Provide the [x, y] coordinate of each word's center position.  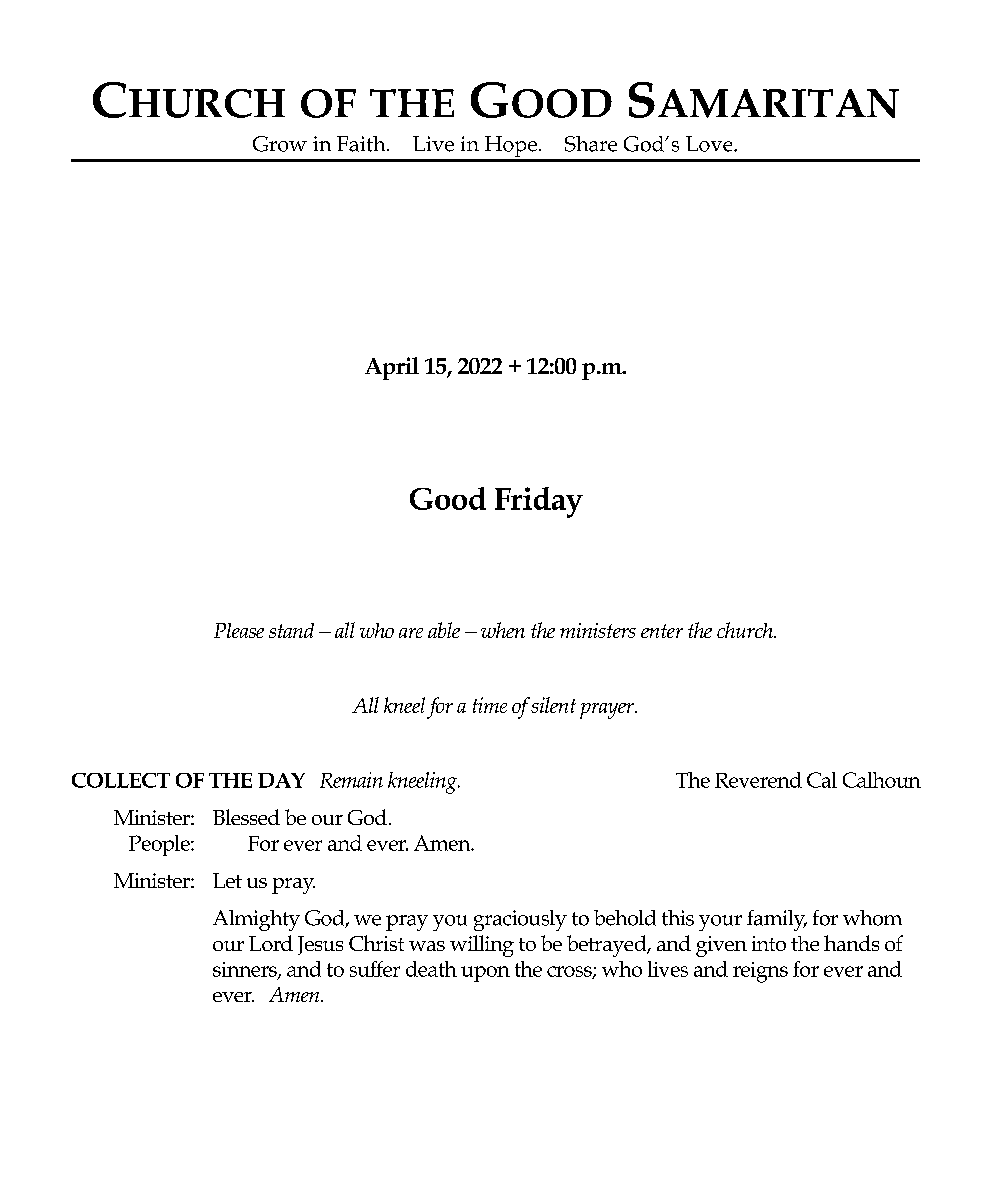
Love [710, 144]
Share [591, 144]
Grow [280, 144]
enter [662, 631]
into [769, 943]
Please [239, 630]
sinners [246, 970]
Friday [539, 502]
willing [482, 946]
